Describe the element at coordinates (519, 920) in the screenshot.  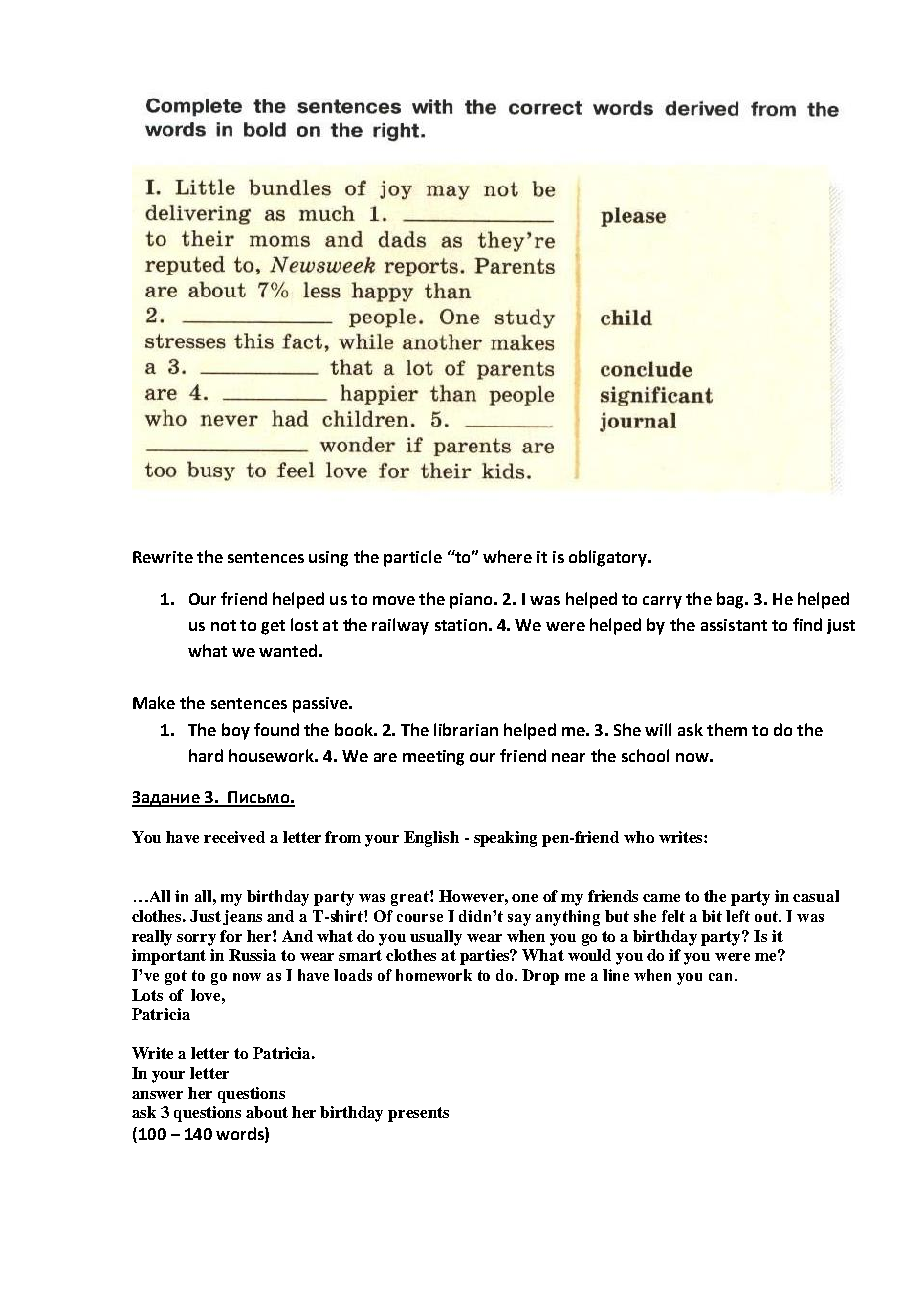
I see `say` at that location.
